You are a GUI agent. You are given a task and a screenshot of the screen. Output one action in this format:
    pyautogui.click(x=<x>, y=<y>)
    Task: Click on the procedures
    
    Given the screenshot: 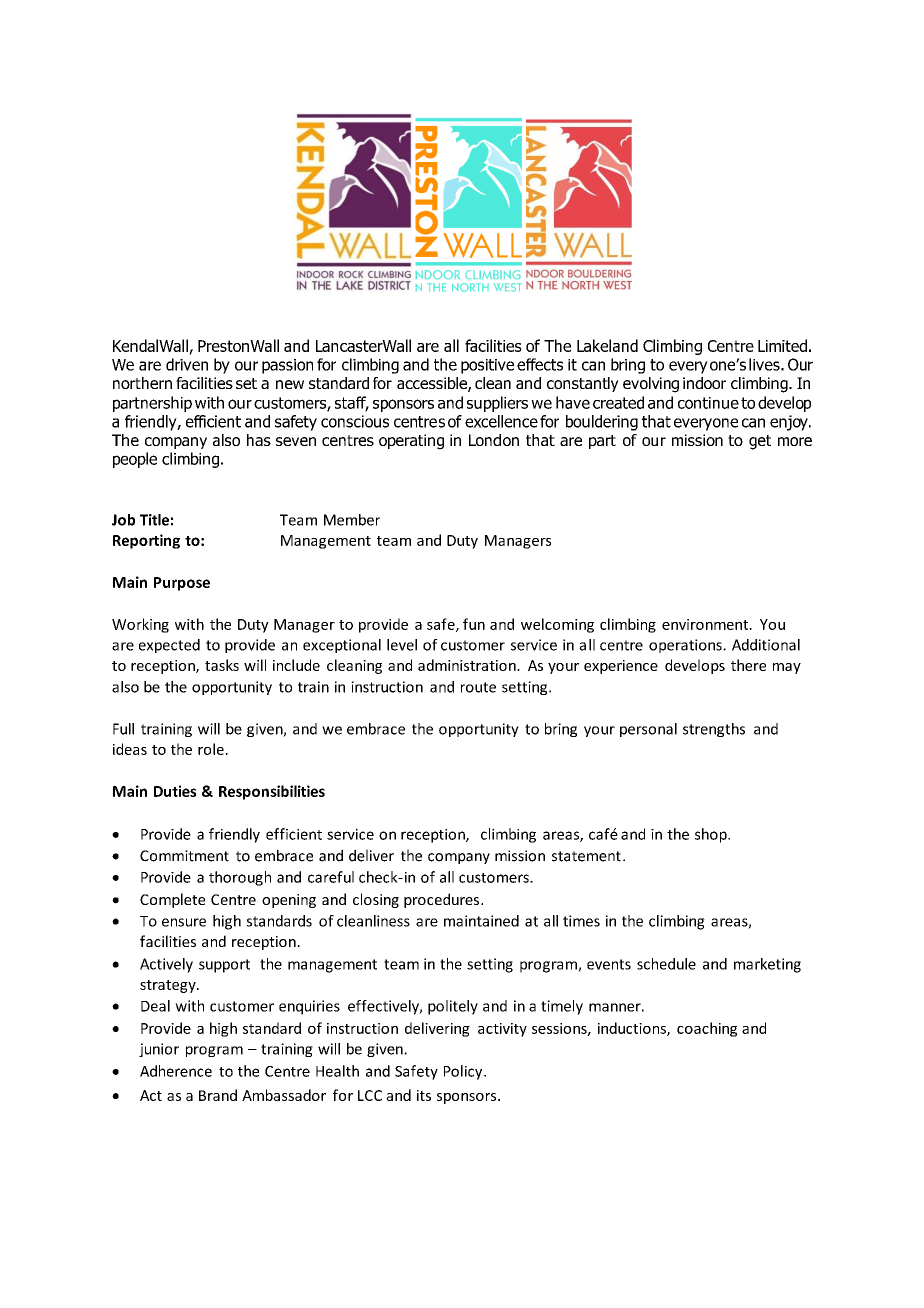 What is the action you would take?
    pyautogui.click(x=443, y=900)
